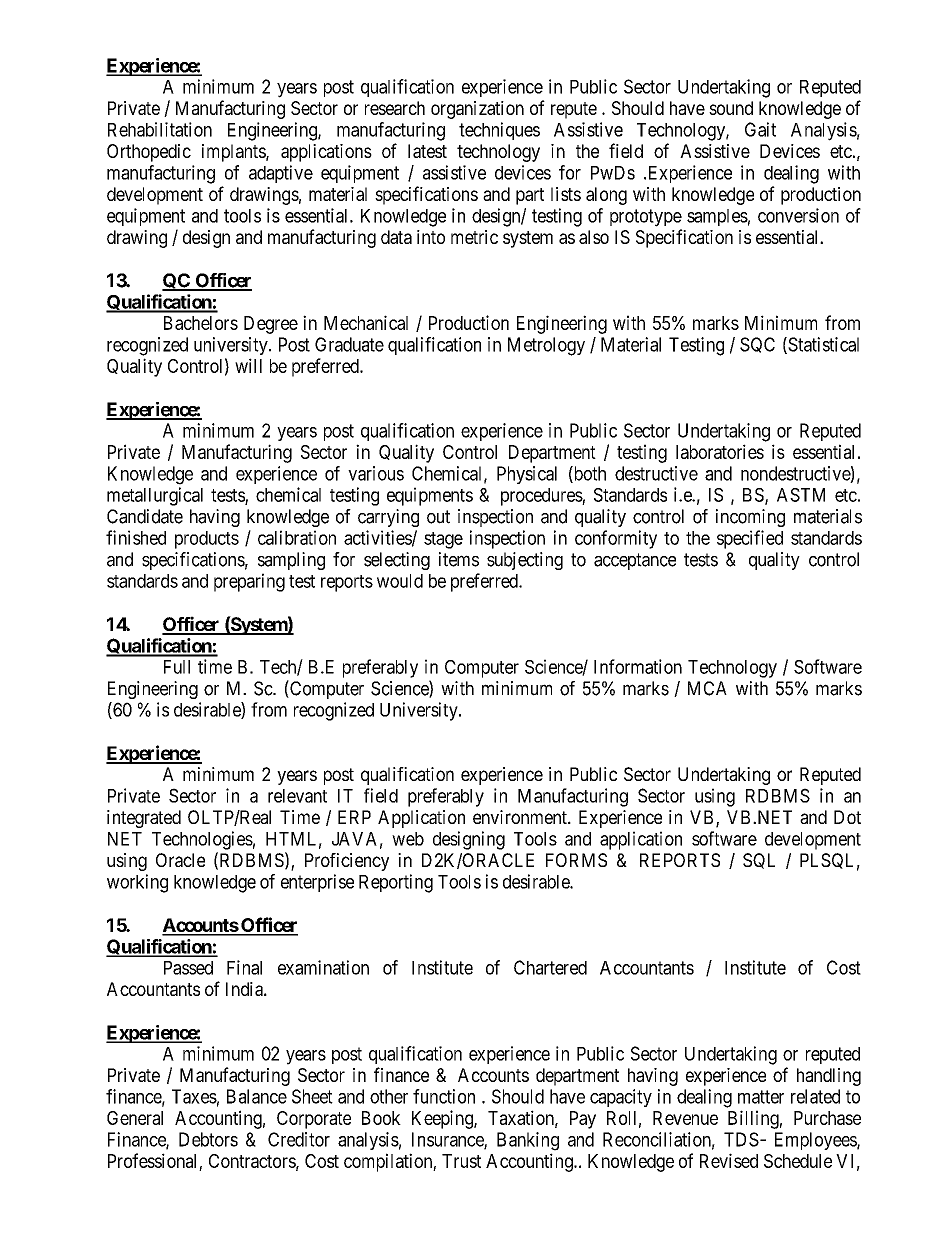 The height and width of the screenshot is (1233, 952). I want to click on Debtors, so click(208, 1139).
